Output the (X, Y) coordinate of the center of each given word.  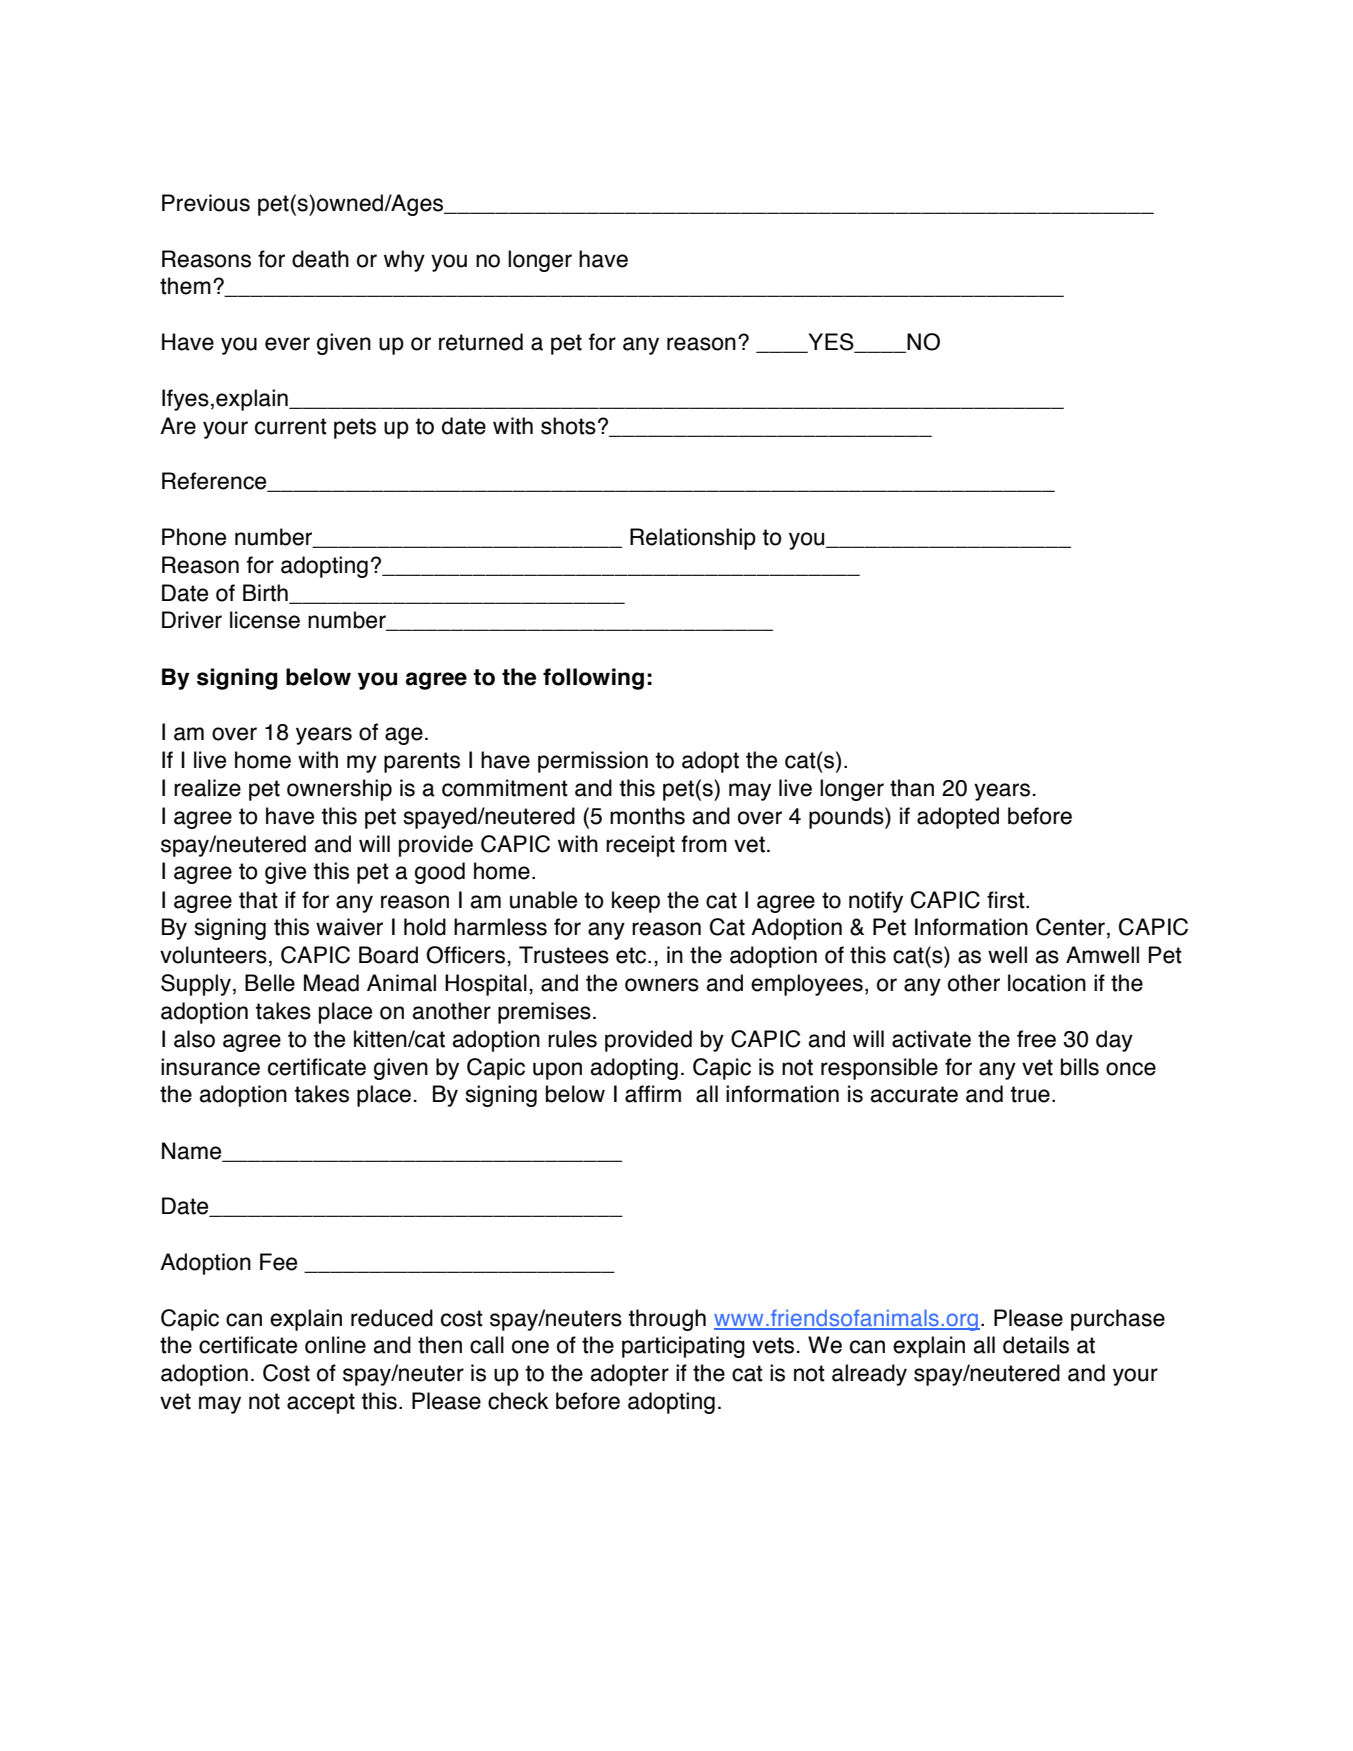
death (320, 259)
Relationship (693, 539)
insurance (210, 1067)
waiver (349, 927)
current (291, 426)
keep (636, 902)
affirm (653, 1094)
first (1007, 900)
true (1030, 1094)
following (593, 679)
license (265, 620)
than (912, 788)
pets (355, 428)
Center (1070, 927)
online (335, 1345)
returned (481, 342)
